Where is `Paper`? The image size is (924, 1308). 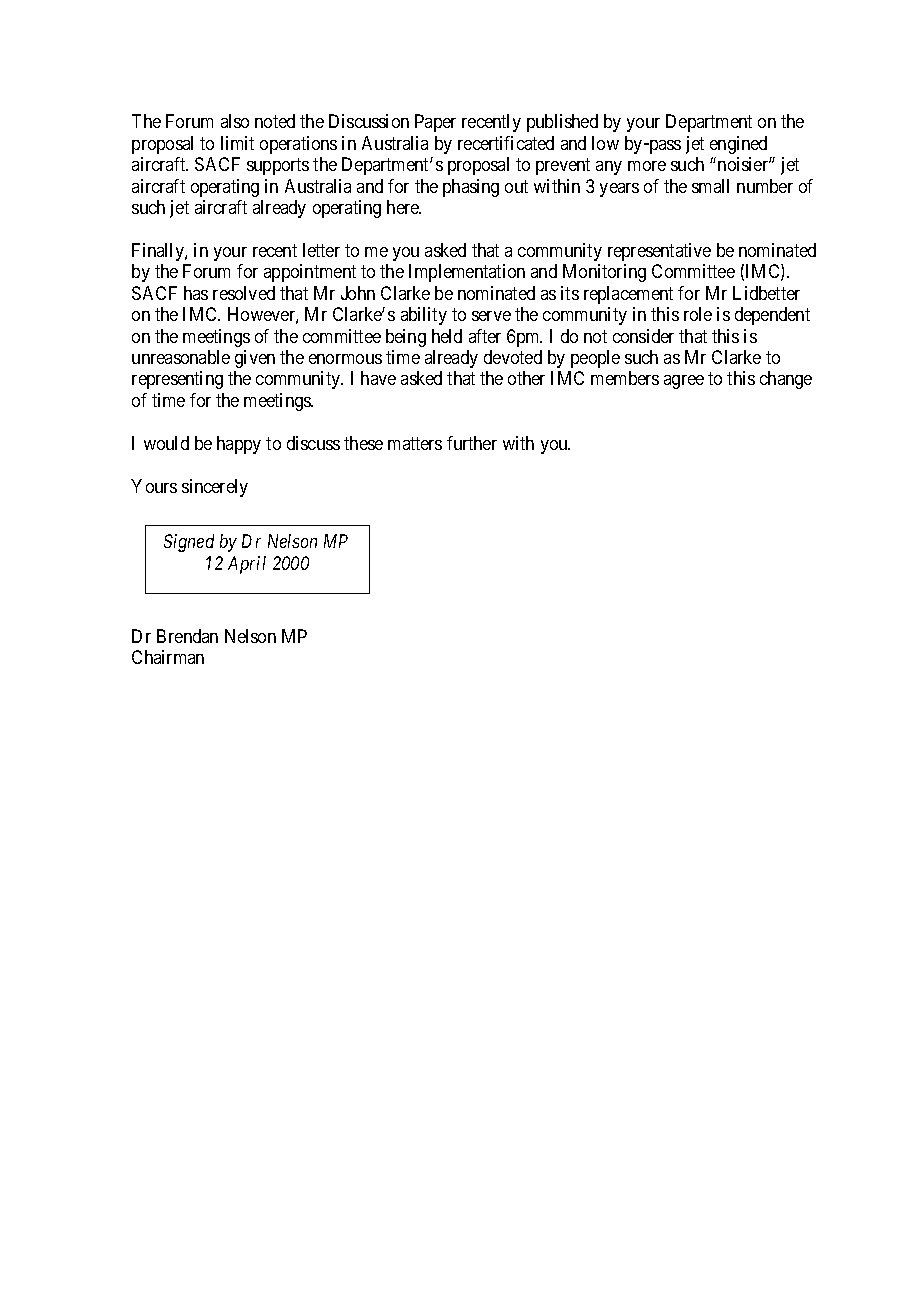 Paper is located at coordinates (435, 123).
